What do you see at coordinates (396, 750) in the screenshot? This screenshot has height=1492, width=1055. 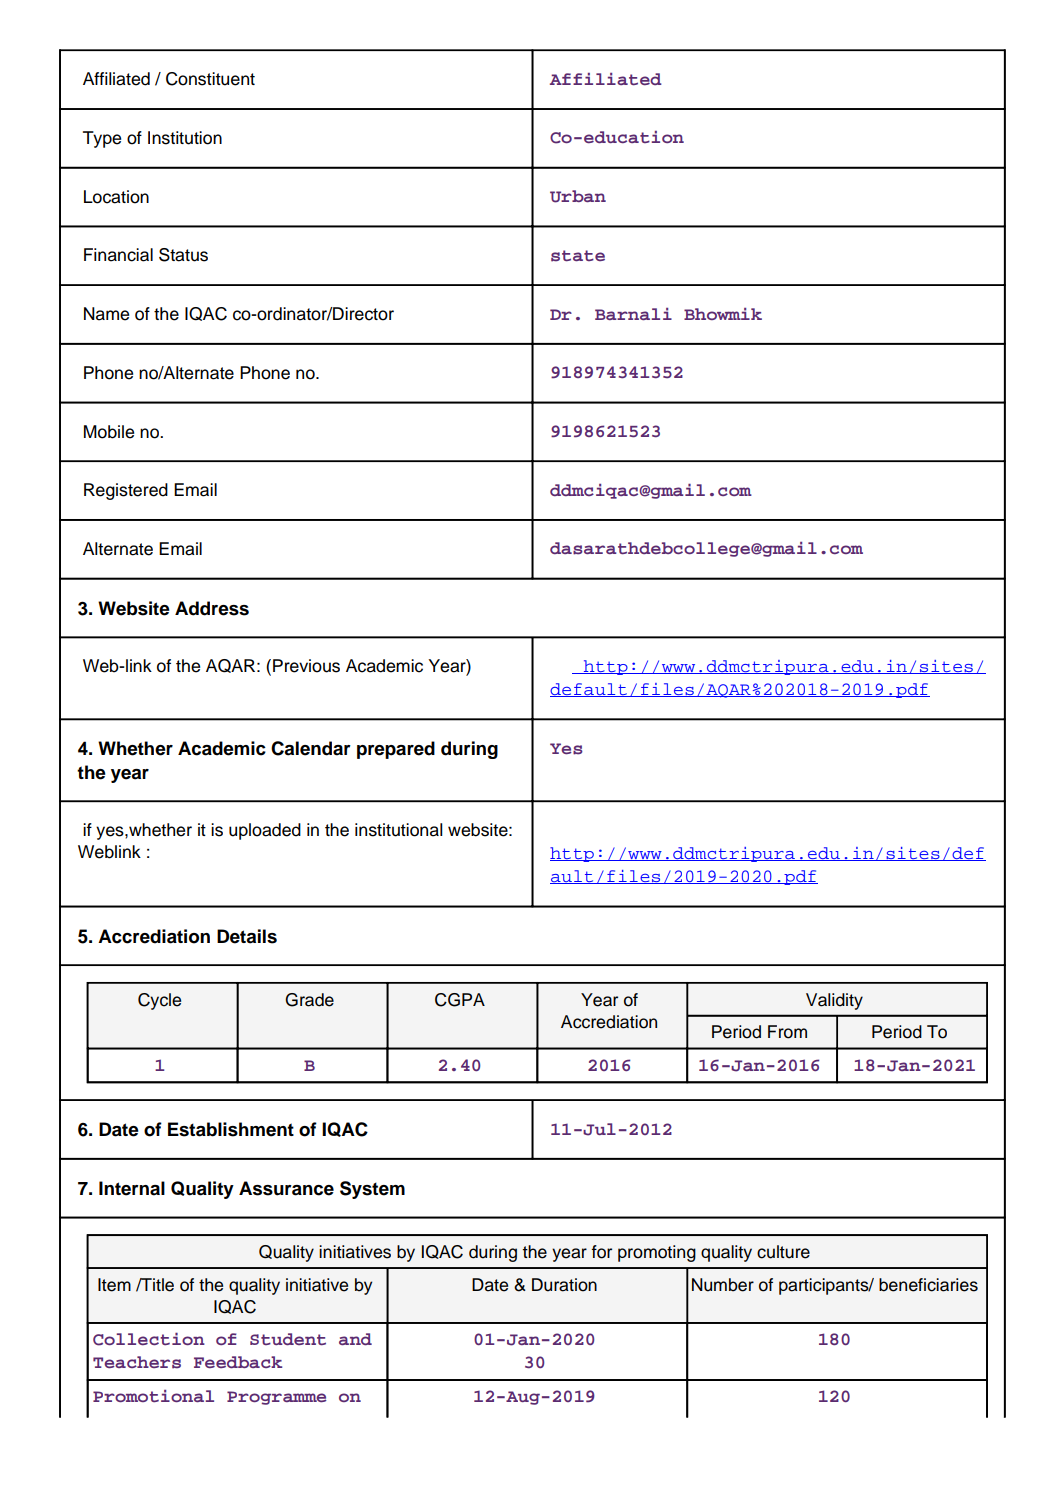 I see `prepared` at bounding box center [396, 750].
